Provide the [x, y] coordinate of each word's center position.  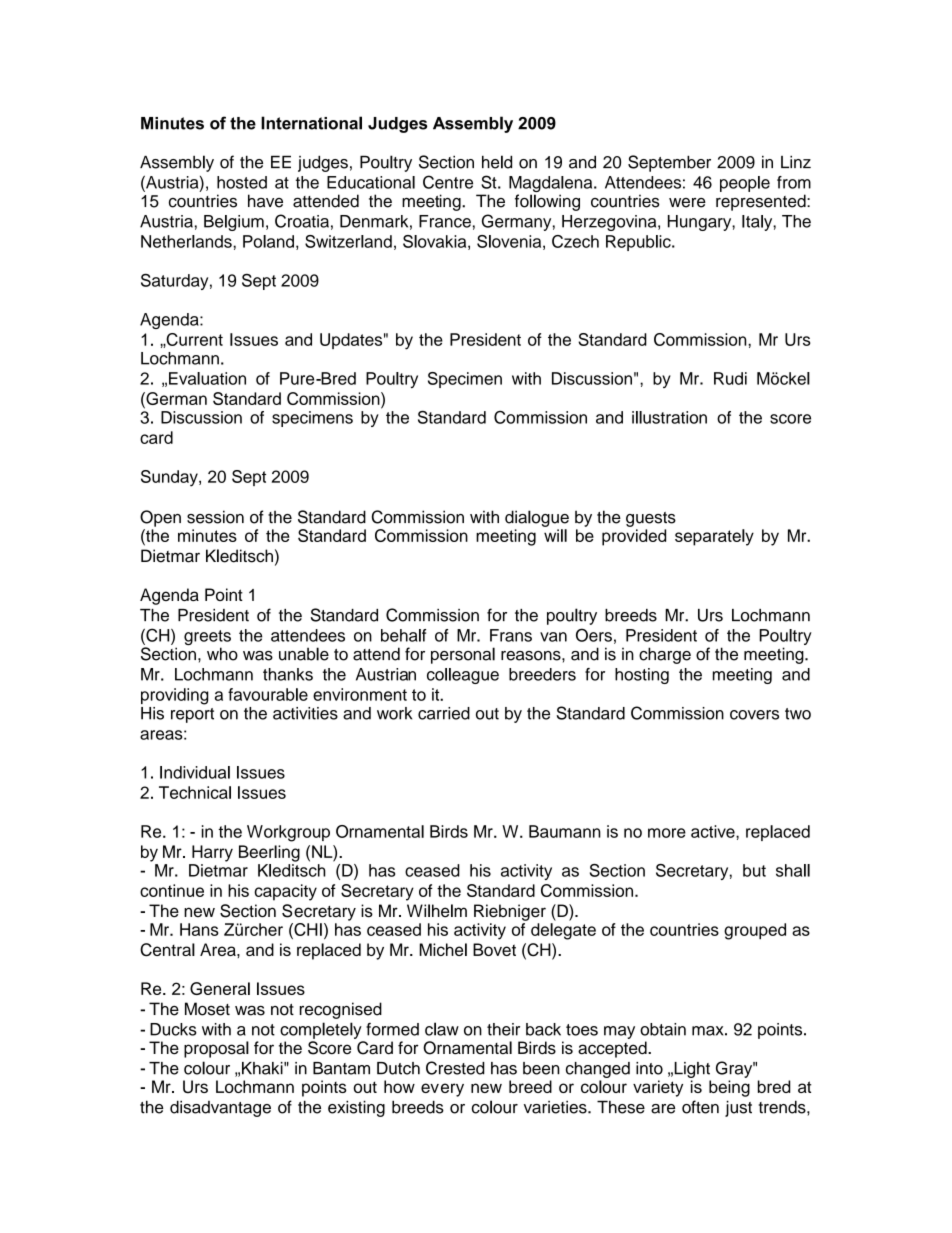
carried [444, 713]
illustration [669, 417]
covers [754, 715]
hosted [242, 182]
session [215, 517]
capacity [285, 892]
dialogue [537, 518]
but [754, 870]
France [445, 221]
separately [714, 537]
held [497, 162]
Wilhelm [437, 911]
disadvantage [220, 1108]
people [745, 184]
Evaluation [207, 378]
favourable [268, 694]
